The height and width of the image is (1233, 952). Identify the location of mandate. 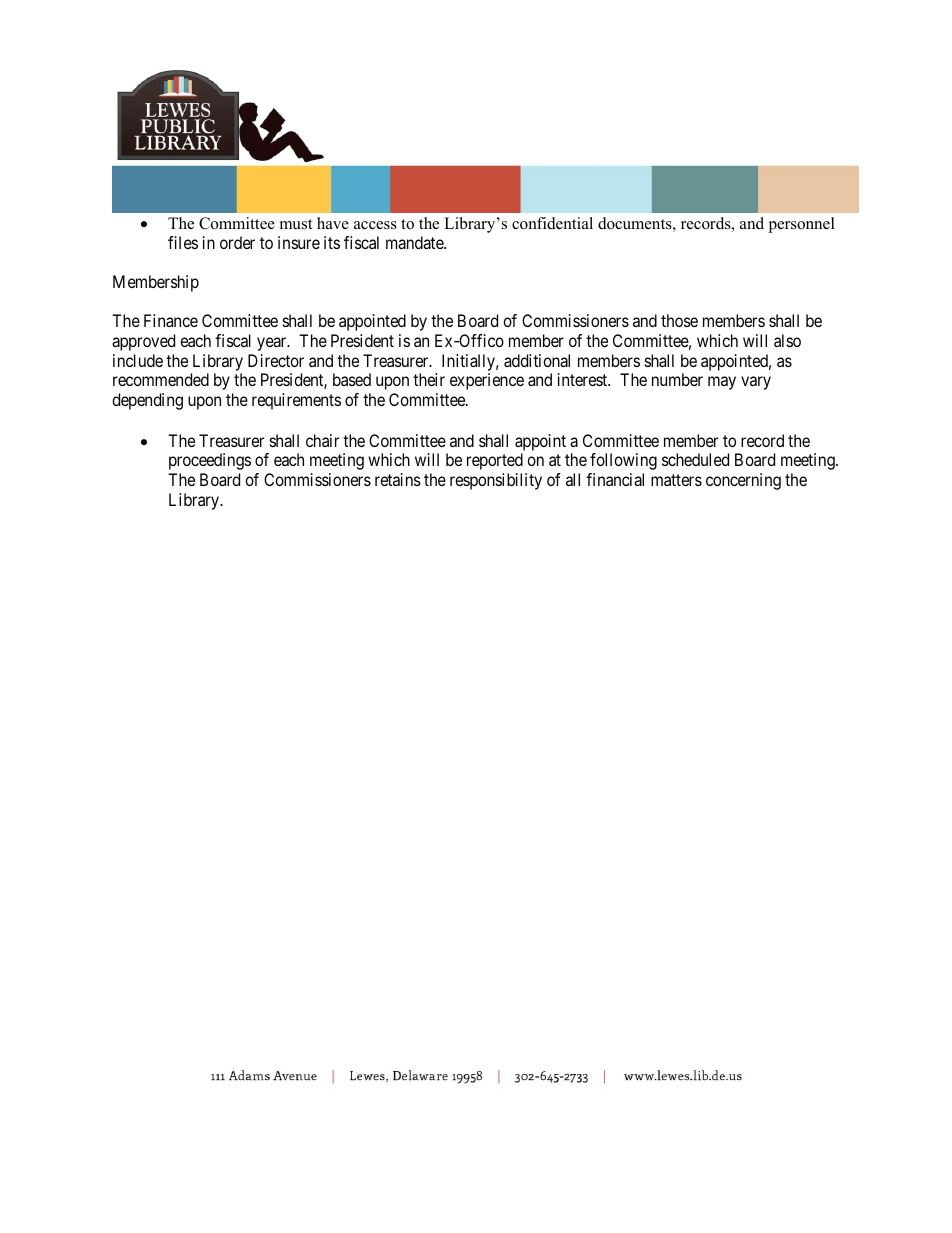
(415, 242).
